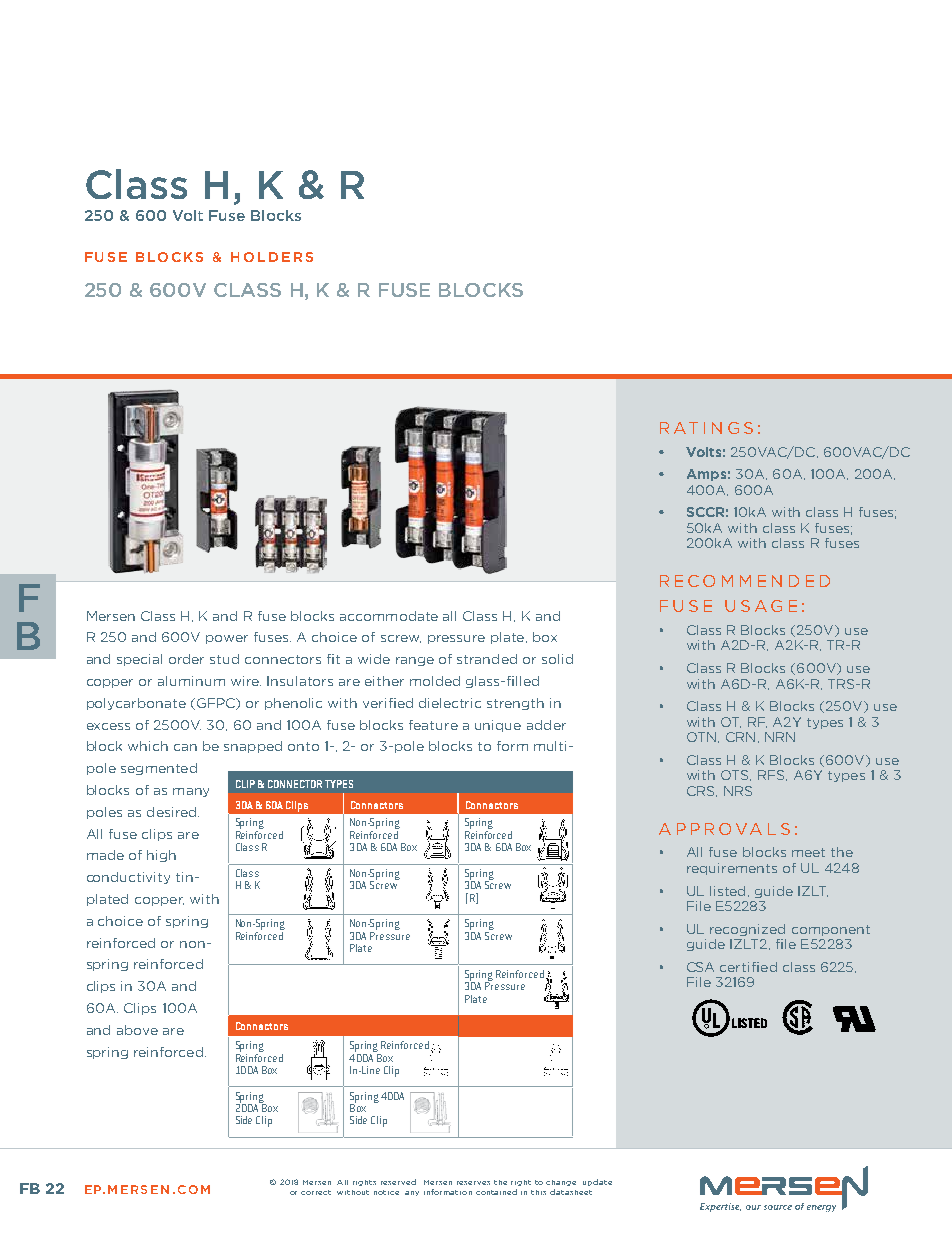 The height and width of the page is (1233, 952). I want to click on power, so click(227, 639).
